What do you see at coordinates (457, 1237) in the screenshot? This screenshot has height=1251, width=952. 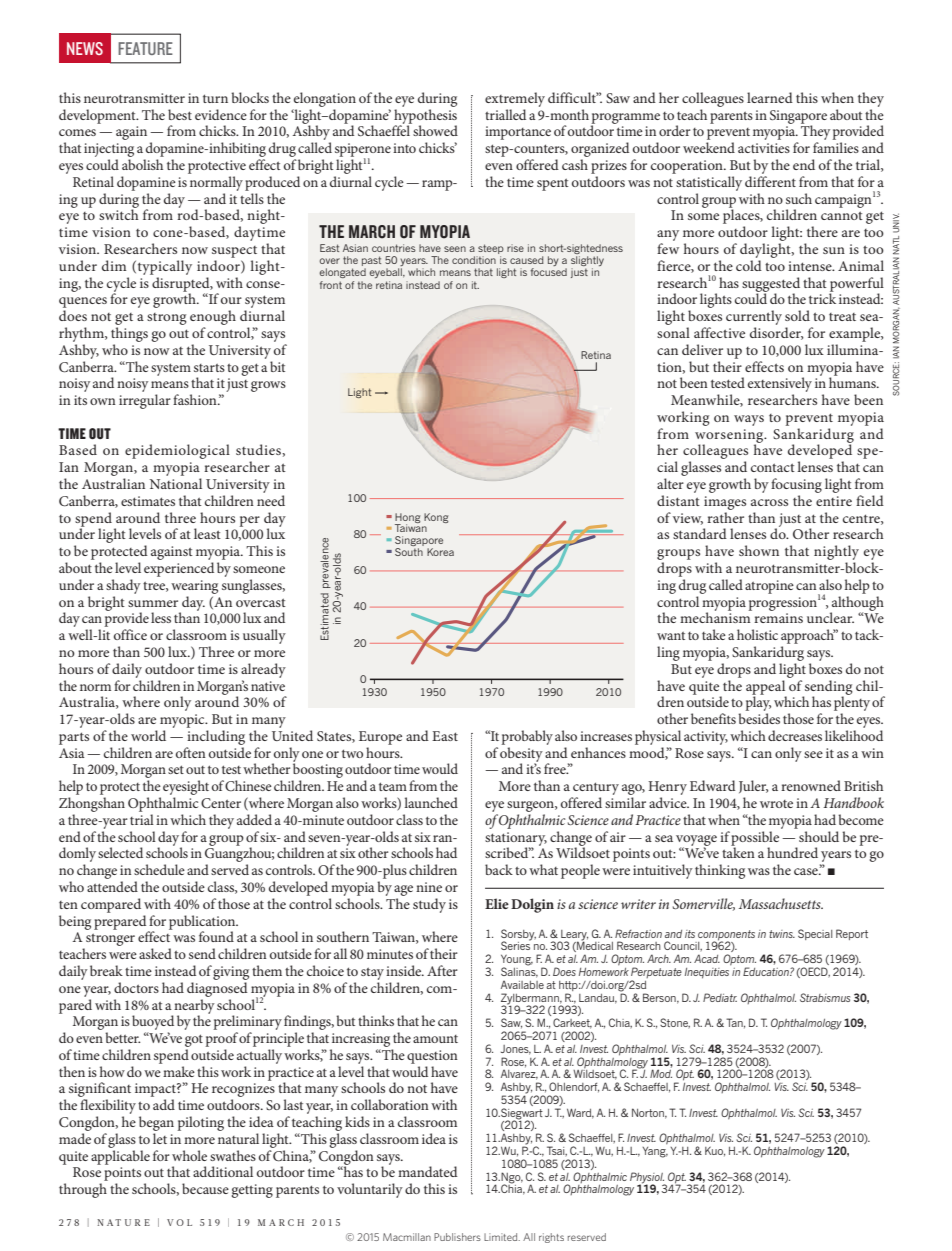 I see `Publishers` at bounding box center [457, 1237].
